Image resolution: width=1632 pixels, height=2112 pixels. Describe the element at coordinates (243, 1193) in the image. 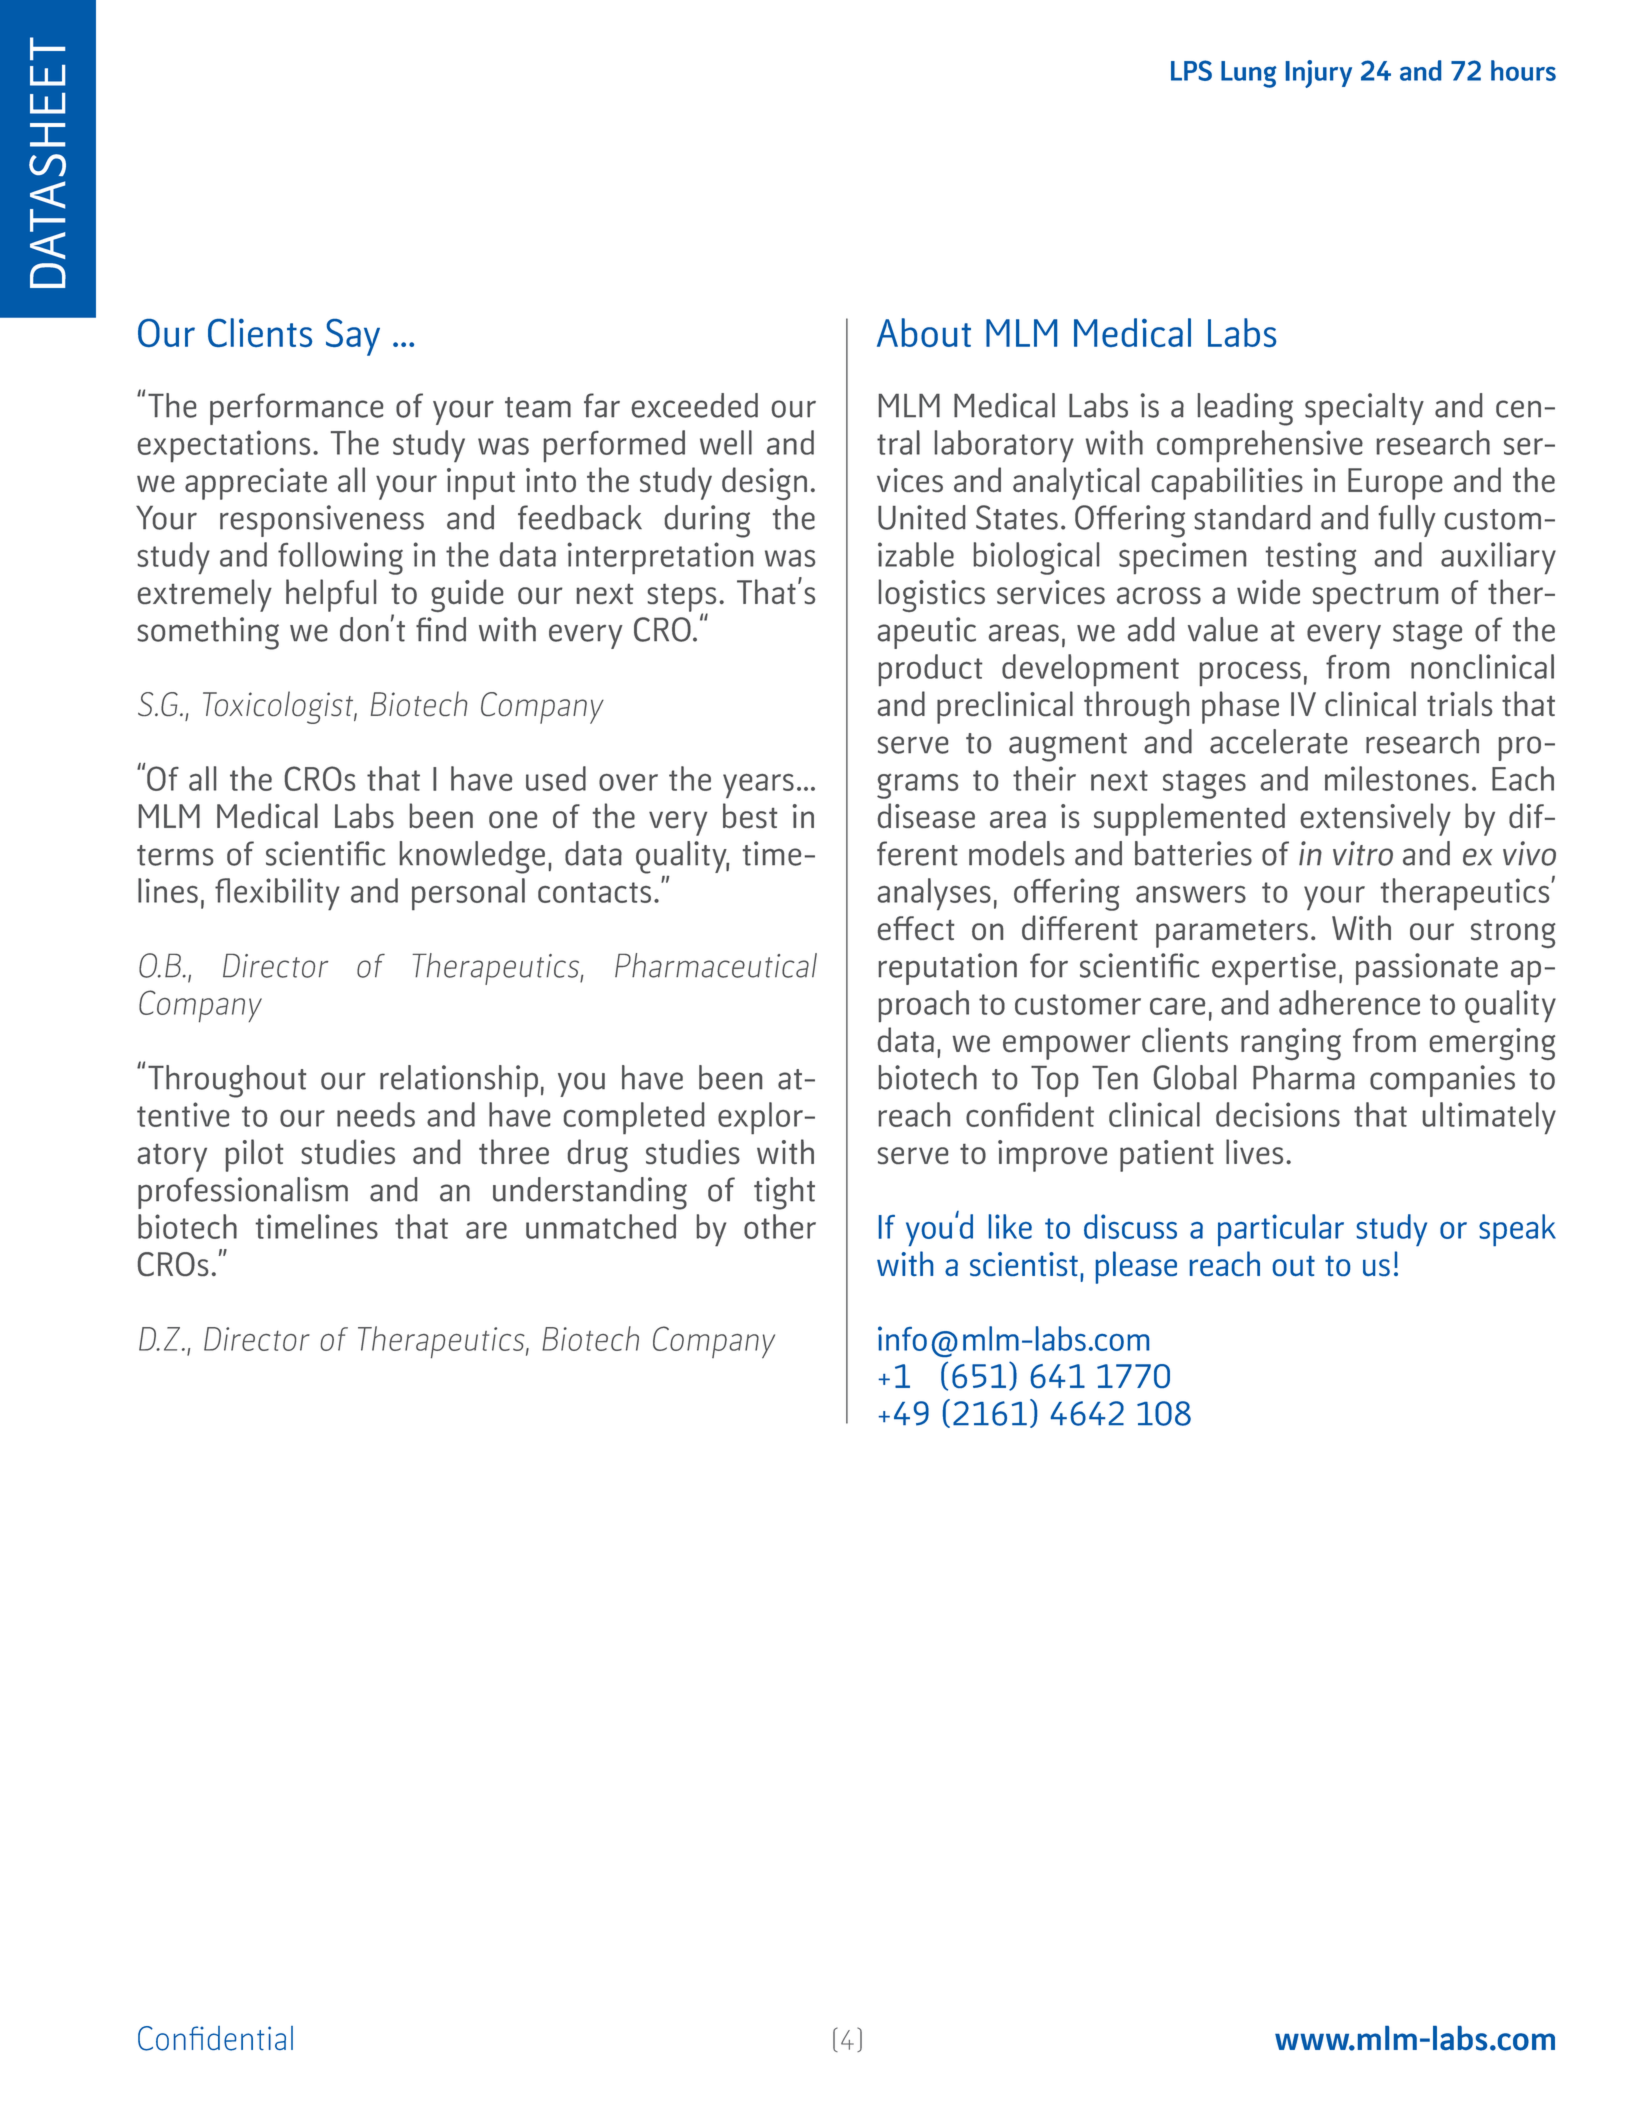

I see `professionalism` at that location.
